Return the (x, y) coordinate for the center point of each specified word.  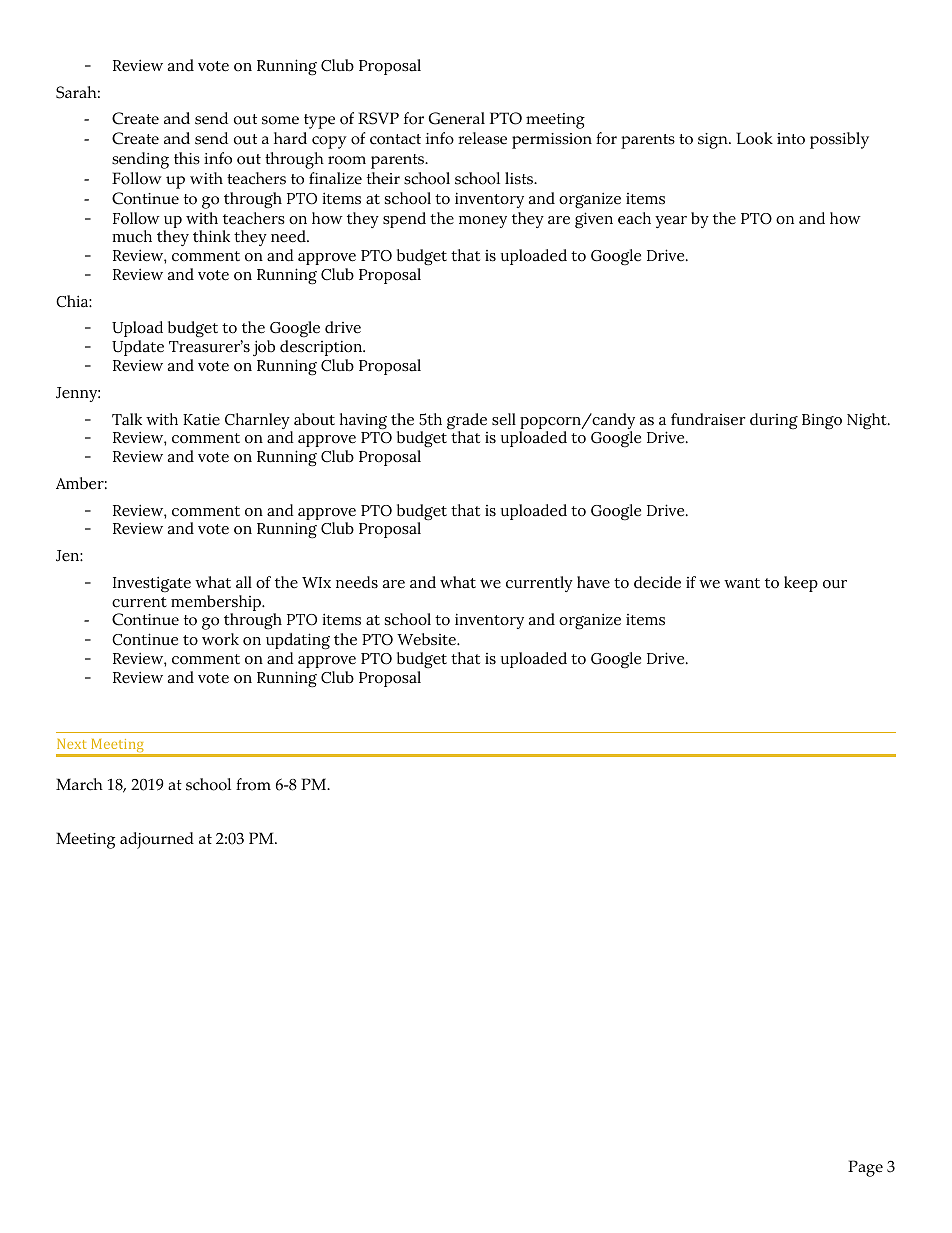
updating (298, 641)
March (79, 784)
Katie (201, 419)
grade (467, 422)
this (187, 158)
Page (865, 1168)
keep (801, 584)
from (253, 784)
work (220, 639)
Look (755, 138)
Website (427, 639)
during (774, 421)
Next (71, 744)
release (482, 138)
